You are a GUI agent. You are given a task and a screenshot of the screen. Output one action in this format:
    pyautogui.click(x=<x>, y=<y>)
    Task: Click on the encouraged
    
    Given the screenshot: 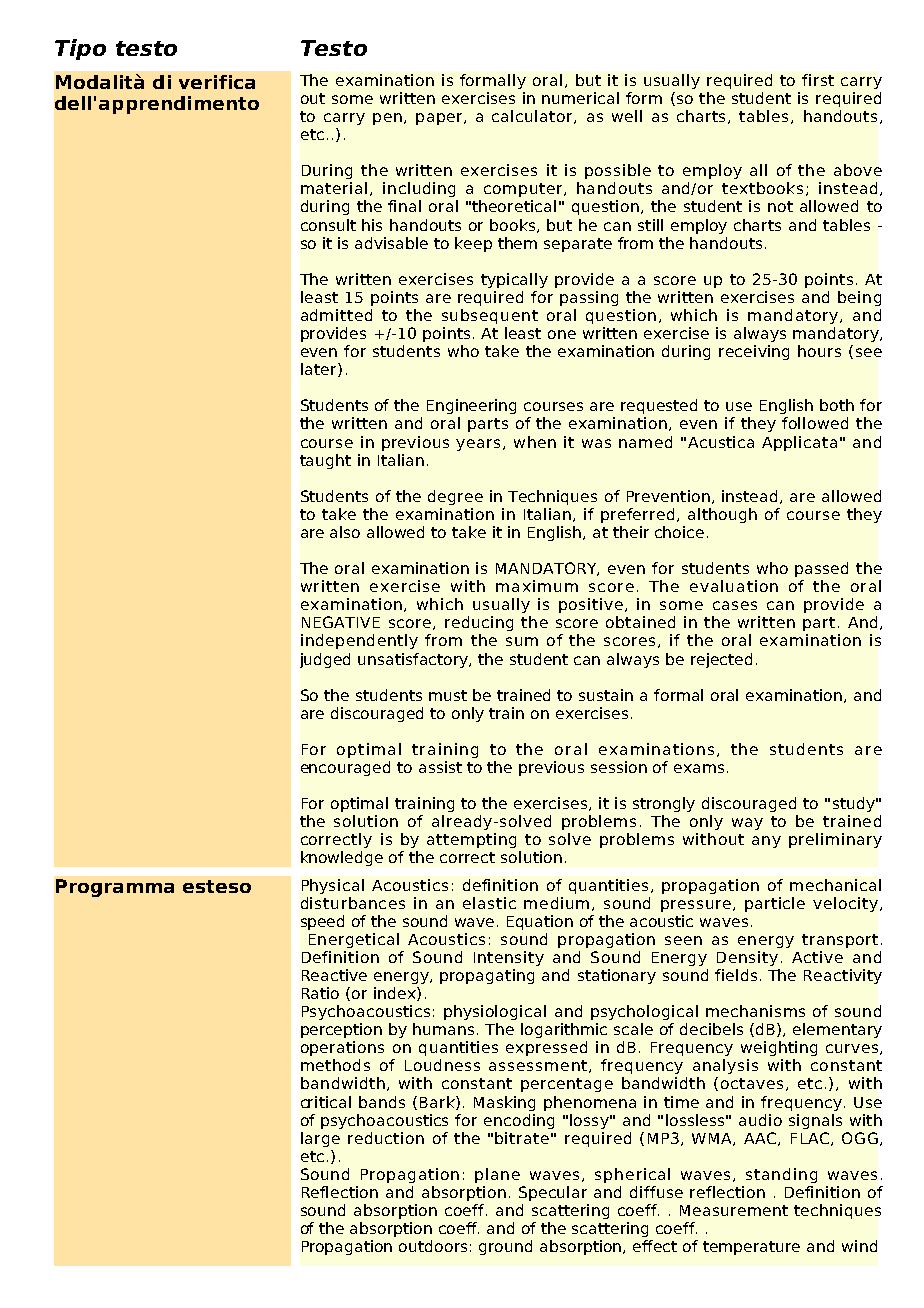 What is the action you would take?
    pyautogui.click(x=345, y=768)
